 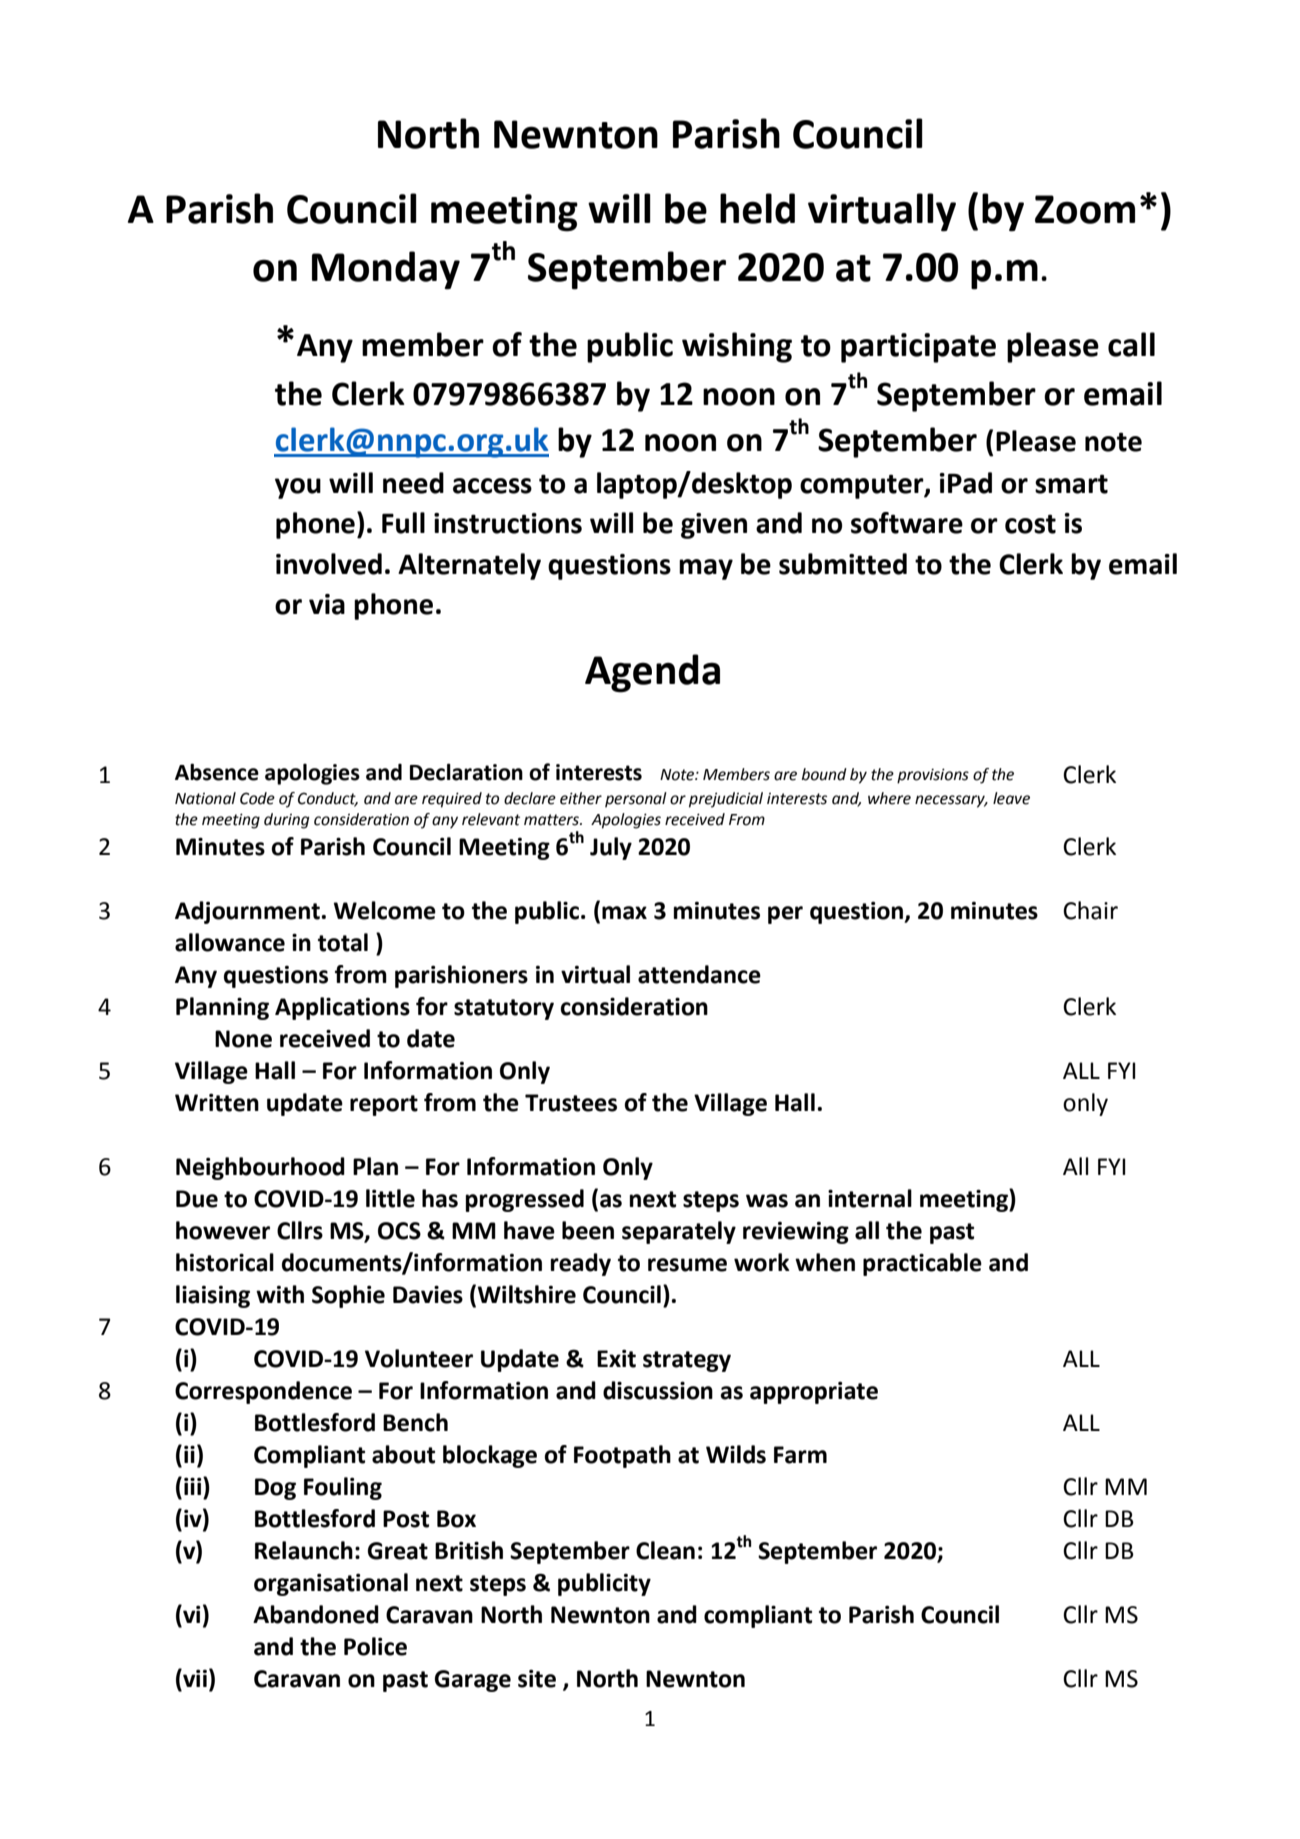 What do you see at coordinates (1090, 910) in the image?
I see `Chair` at bounding box center [1090, 910].
